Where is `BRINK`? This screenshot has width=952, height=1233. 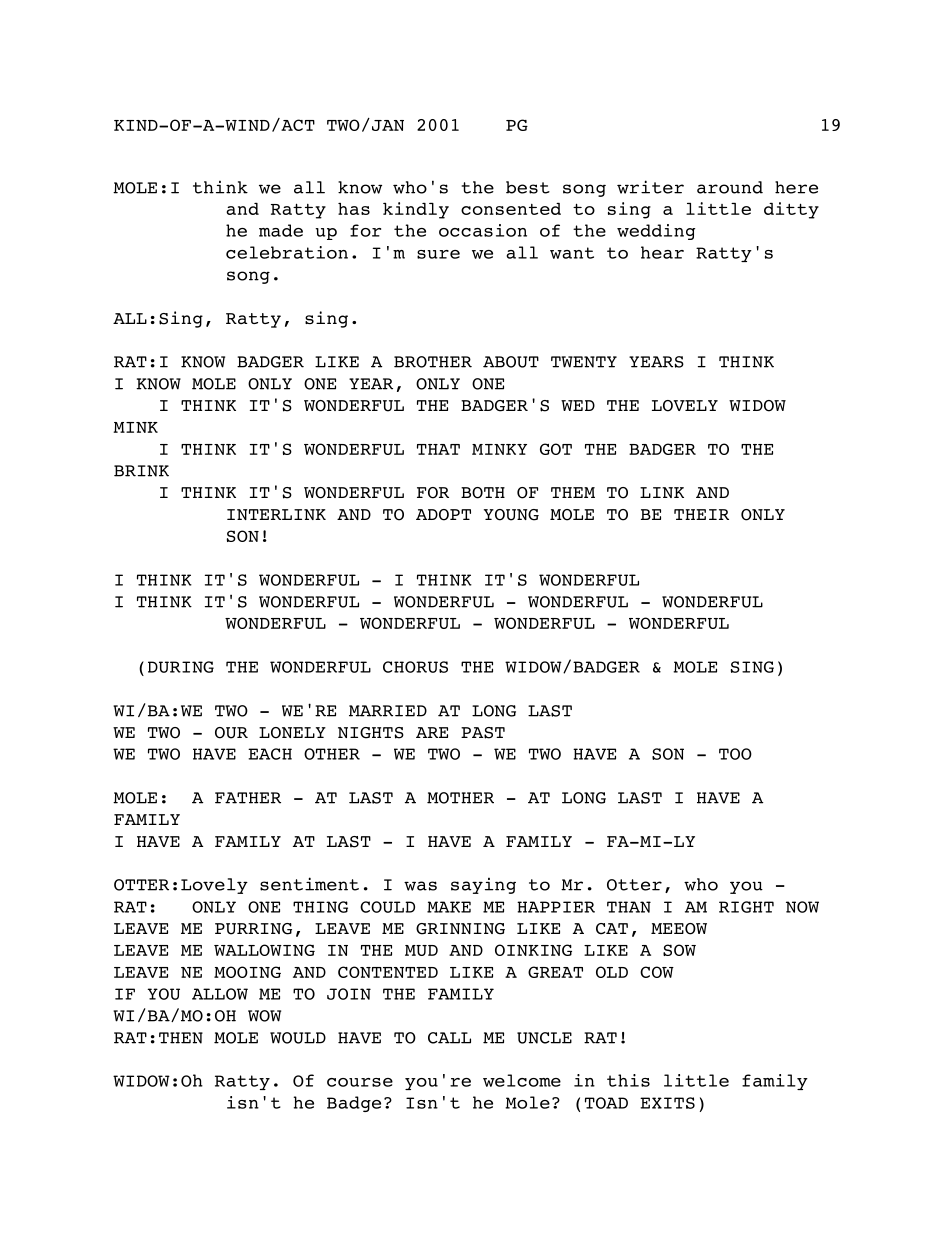
BRINK is located at coordinates (141, 471).
